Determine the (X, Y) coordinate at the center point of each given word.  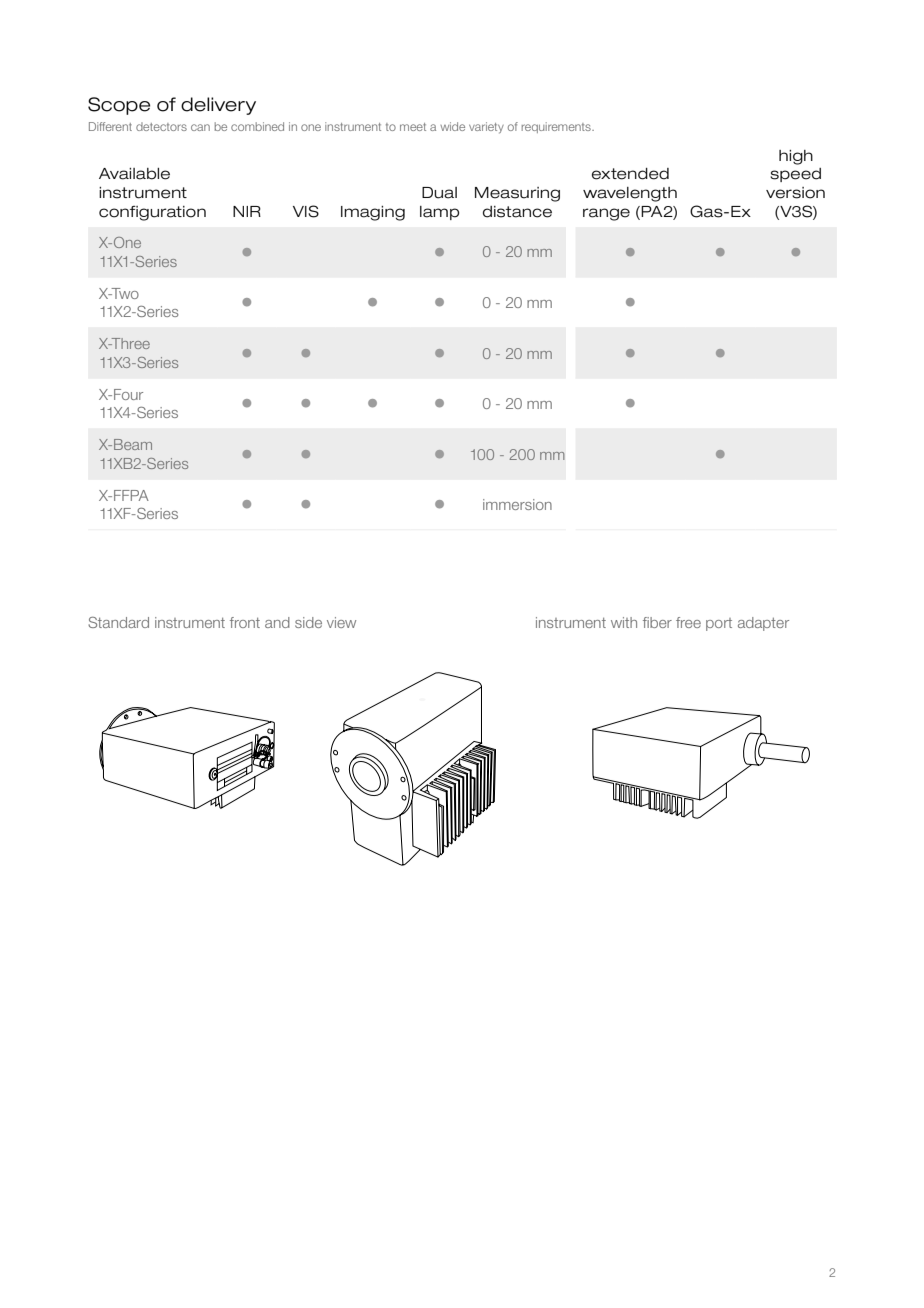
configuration (152, 213)
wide (452, 126)
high (796, 157)
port (719, 624)
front (245, 622)
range (606, 214)
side (308, 622)
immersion (517, 504)
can (200, 127)
